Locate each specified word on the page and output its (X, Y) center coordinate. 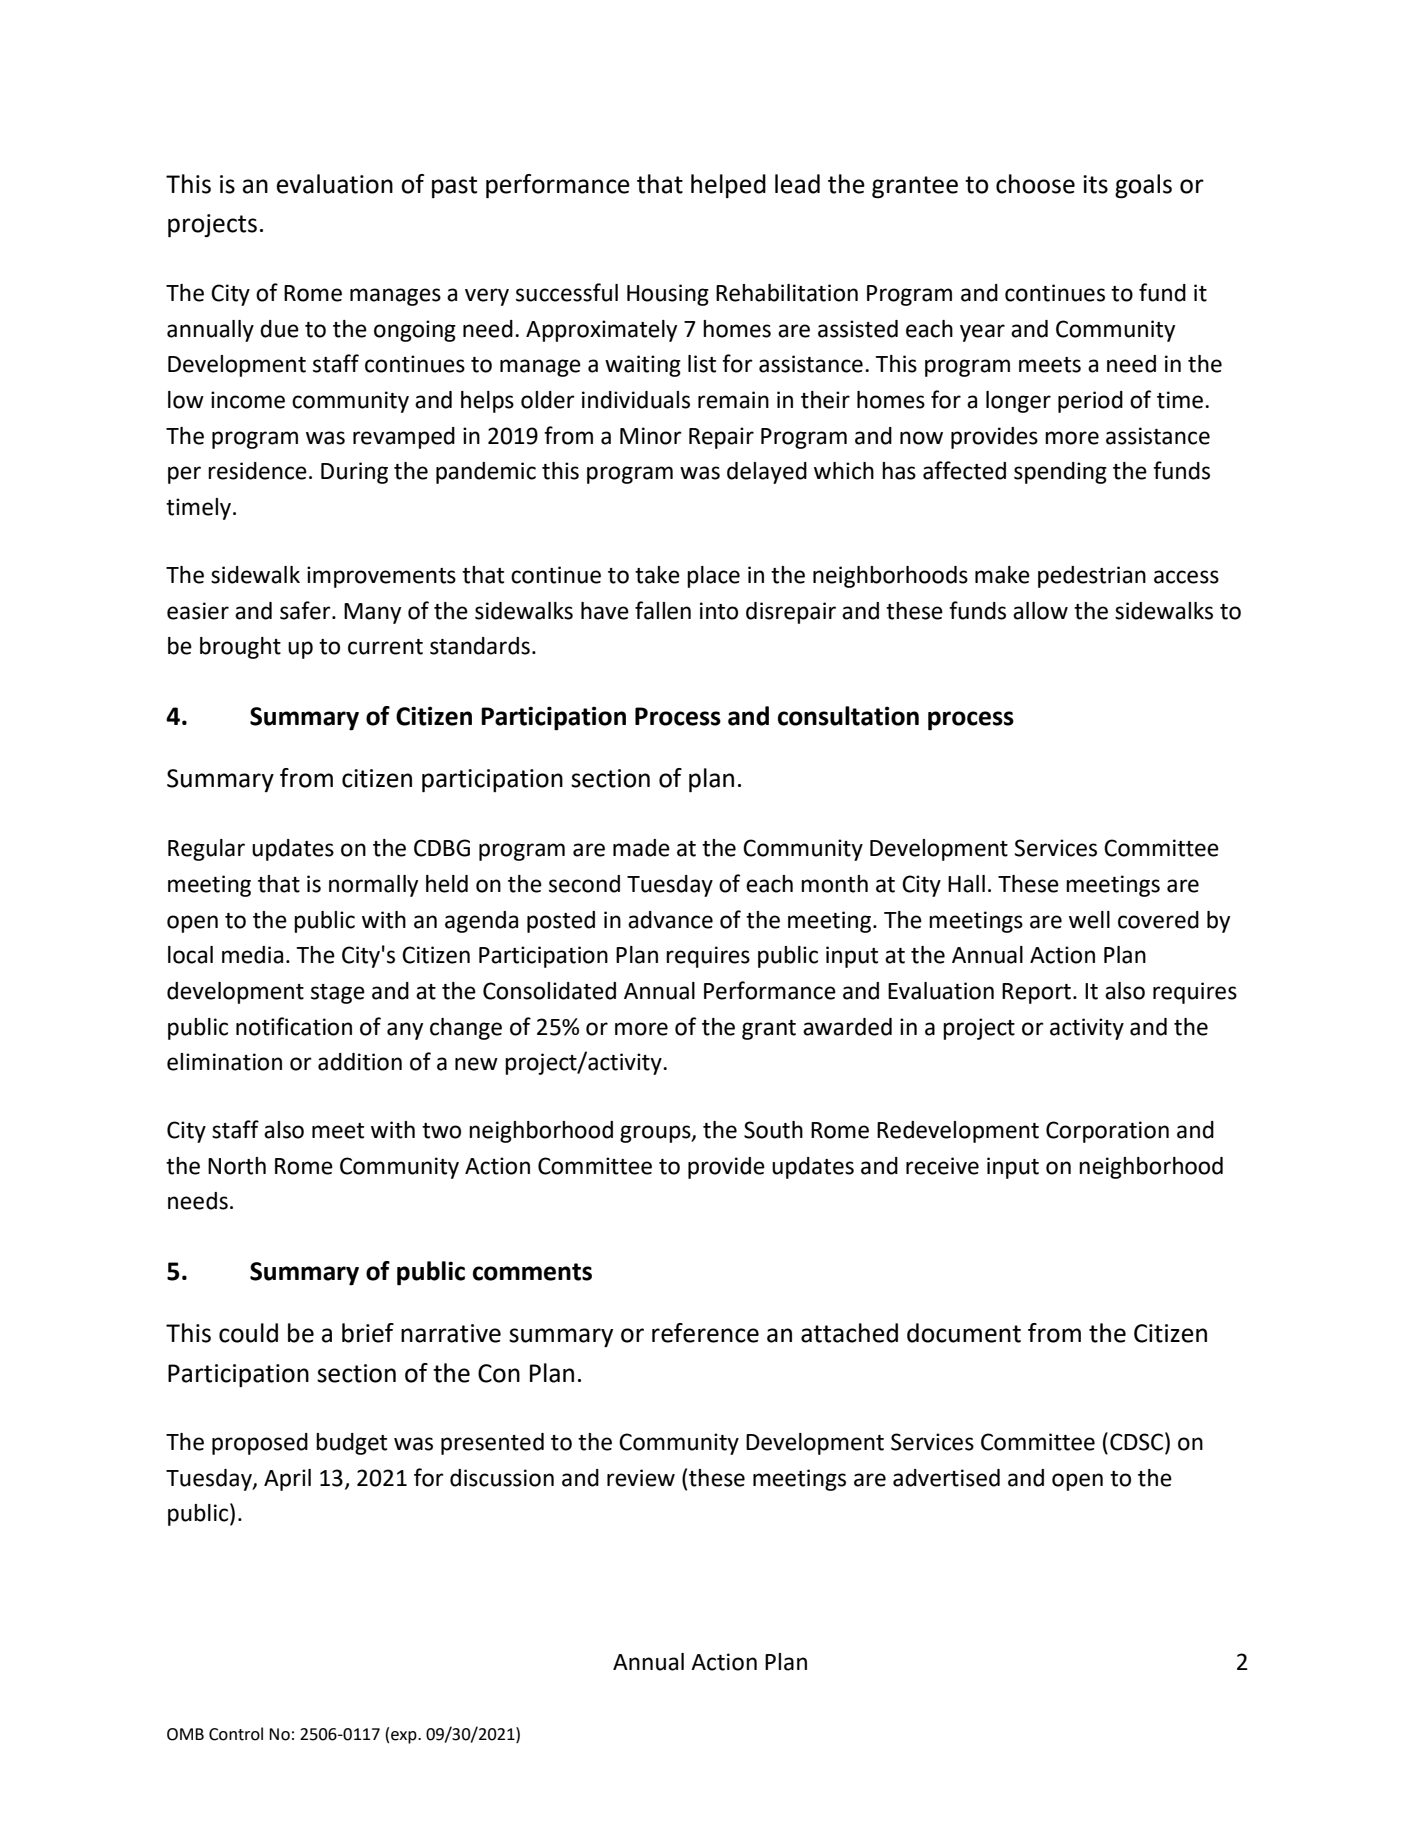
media (252, 955)
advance (670, 920)
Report (1036, 993)
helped (728, 186)
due (279, 329)
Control (236, 1734)
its (1095, 184)
